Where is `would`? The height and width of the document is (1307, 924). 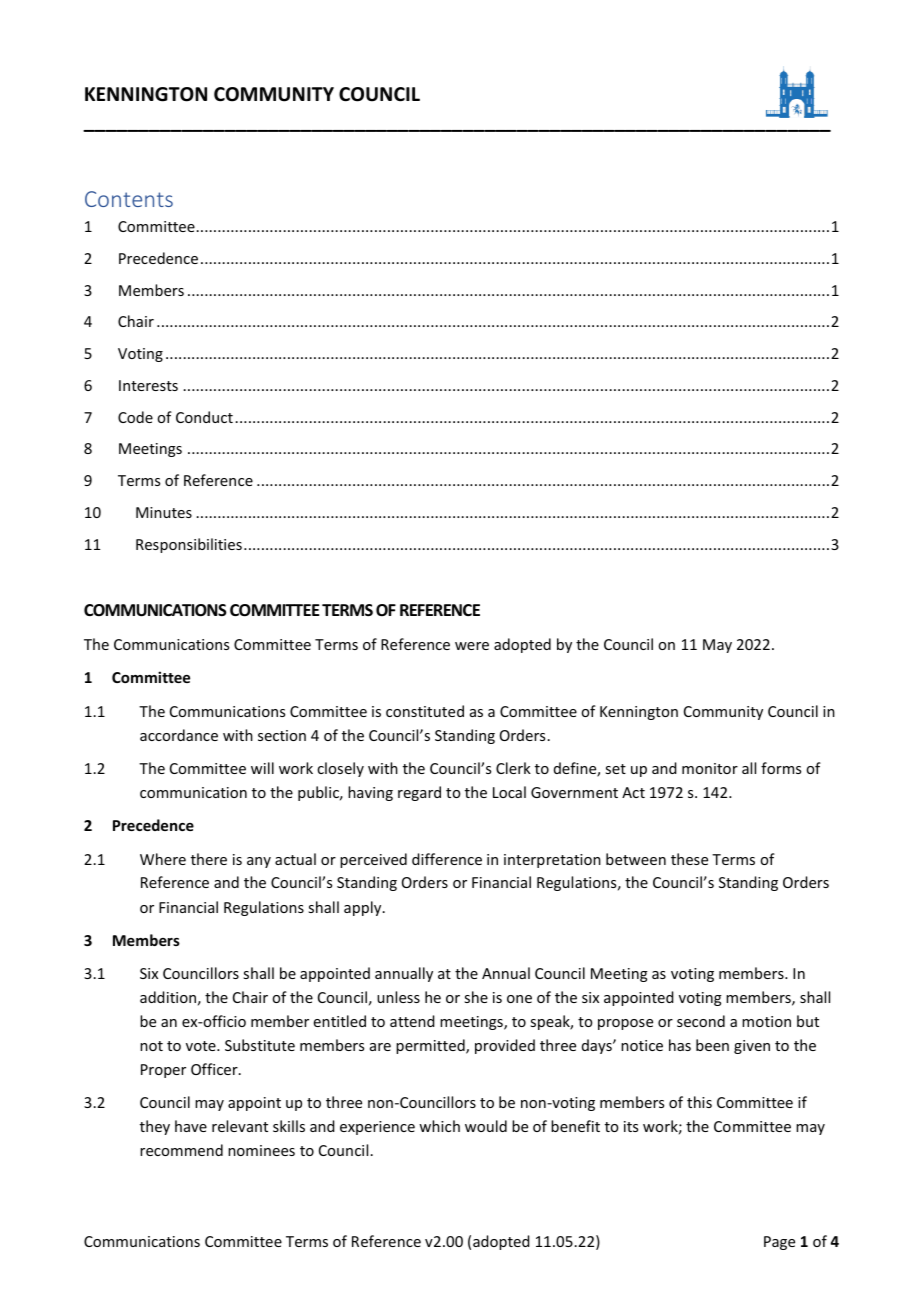 would is located at coordinates (486, 1126).
